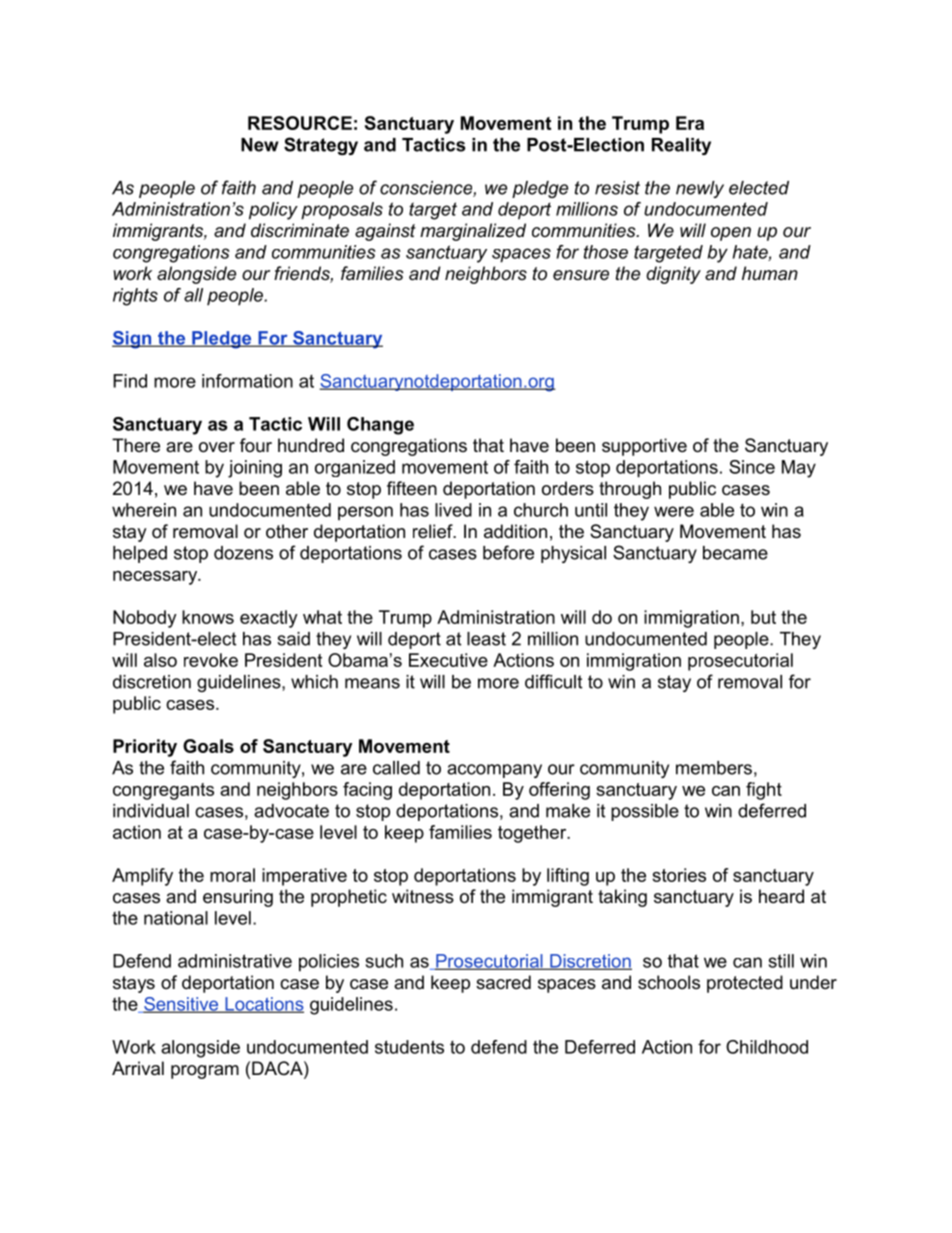 The height and width of the page is (1233, 952). Describe the element at coordinates (205, 1072) in the page. I see `program` at that location.
